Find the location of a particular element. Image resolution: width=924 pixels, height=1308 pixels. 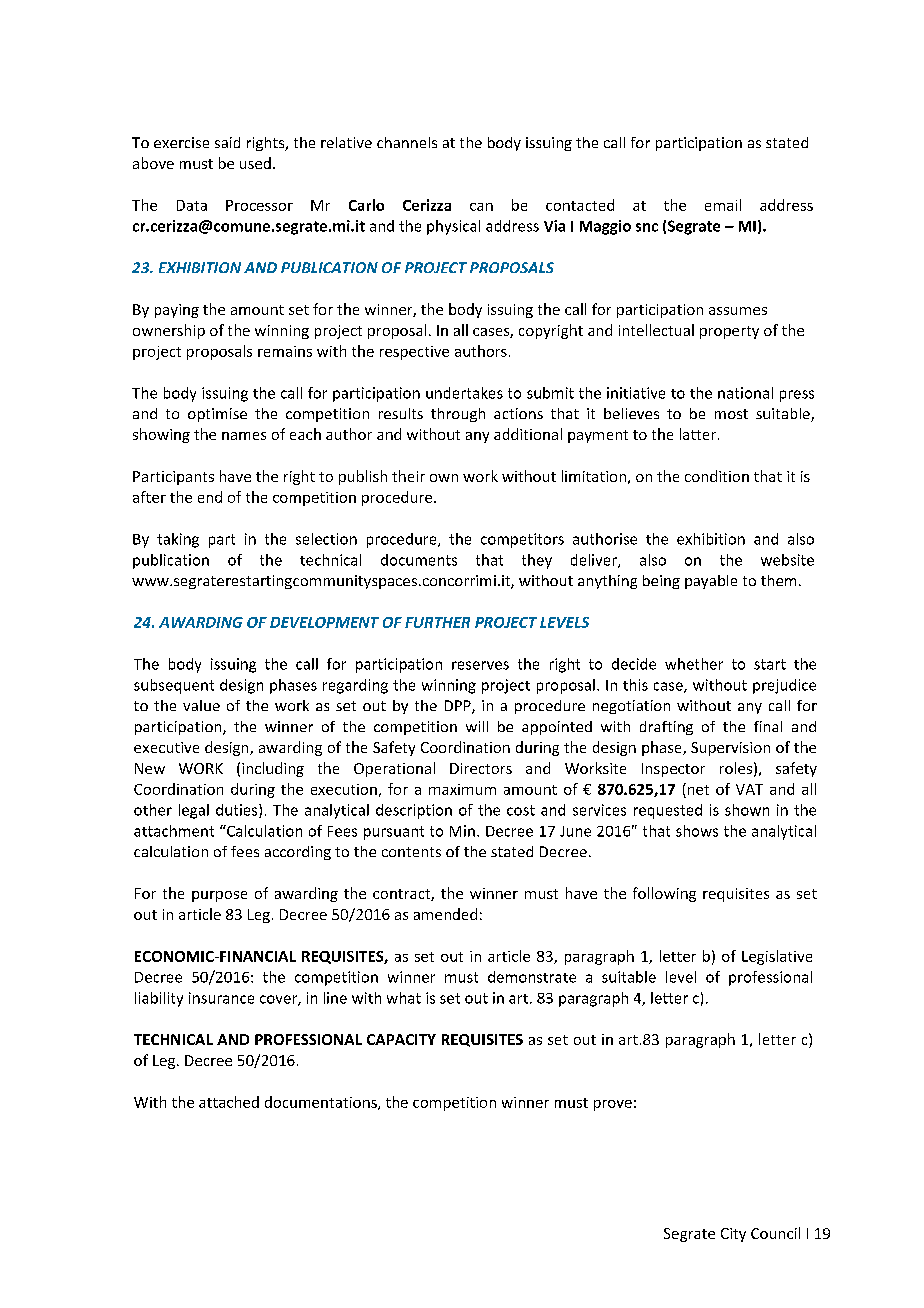

attached is located at coordinates (229, 1102).
